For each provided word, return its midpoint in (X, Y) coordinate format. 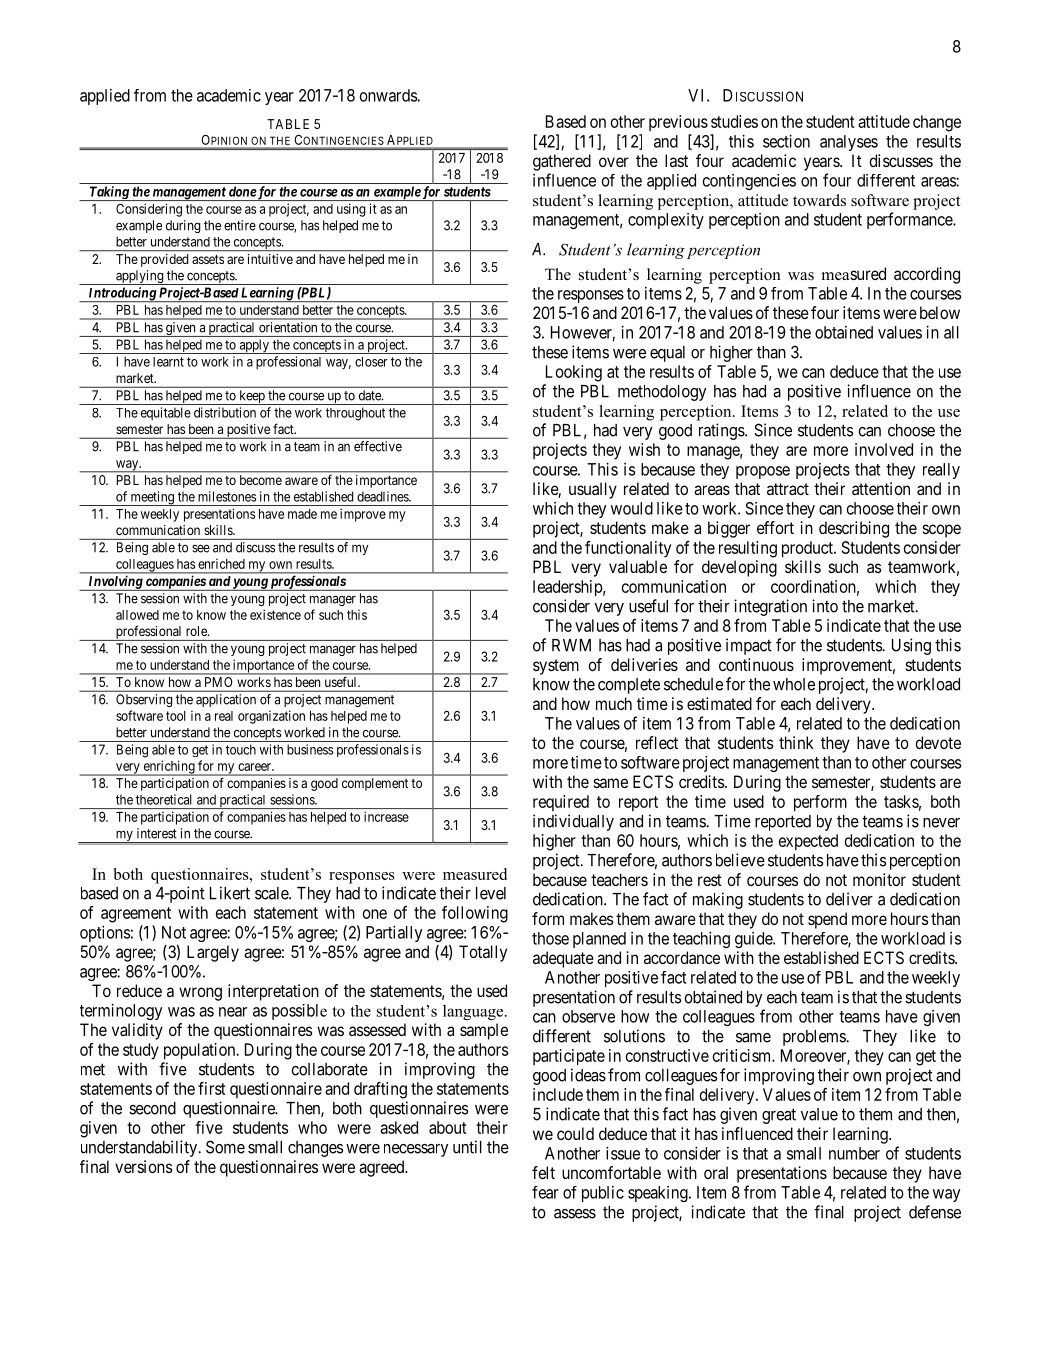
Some (225, 1147)
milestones (227, 496)
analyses (849, 143)
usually (593, 490)
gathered (562, 162)
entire (240, 225)
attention (881, 488)
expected (808, 842)
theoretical (164, 799)
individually (573, 822)
